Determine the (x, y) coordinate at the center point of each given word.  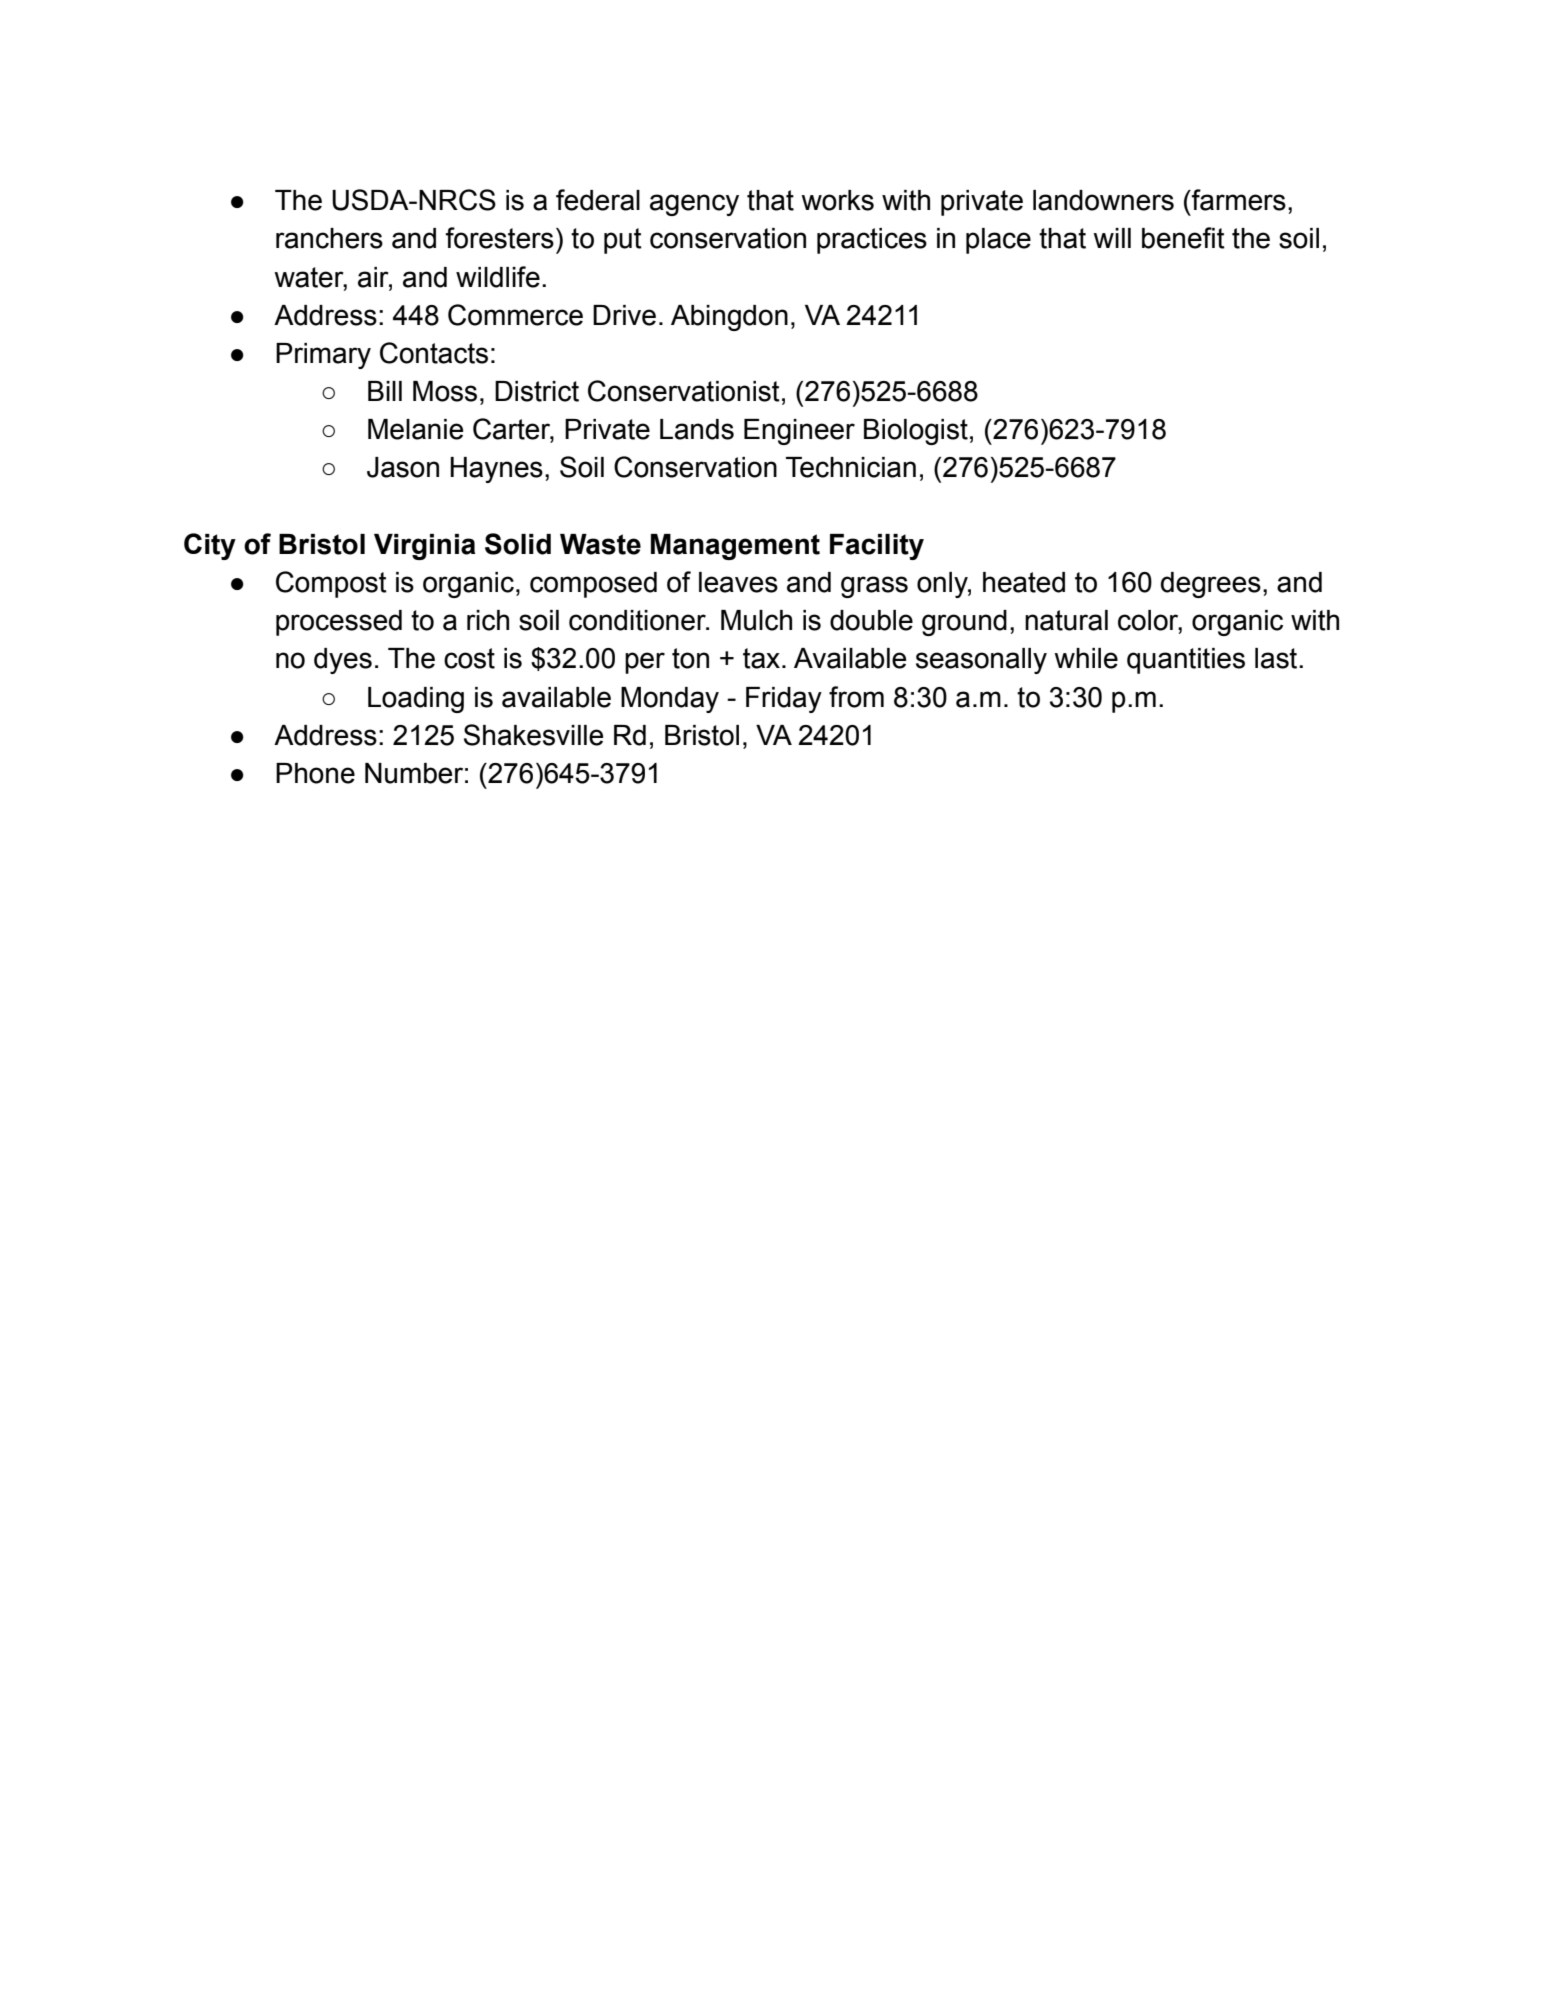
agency (694, 205)
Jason (403, 467)
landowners (1103, 200)
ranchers (329, 238)
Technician (851, 467)
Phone (315, 773)
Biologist (916, 432)
